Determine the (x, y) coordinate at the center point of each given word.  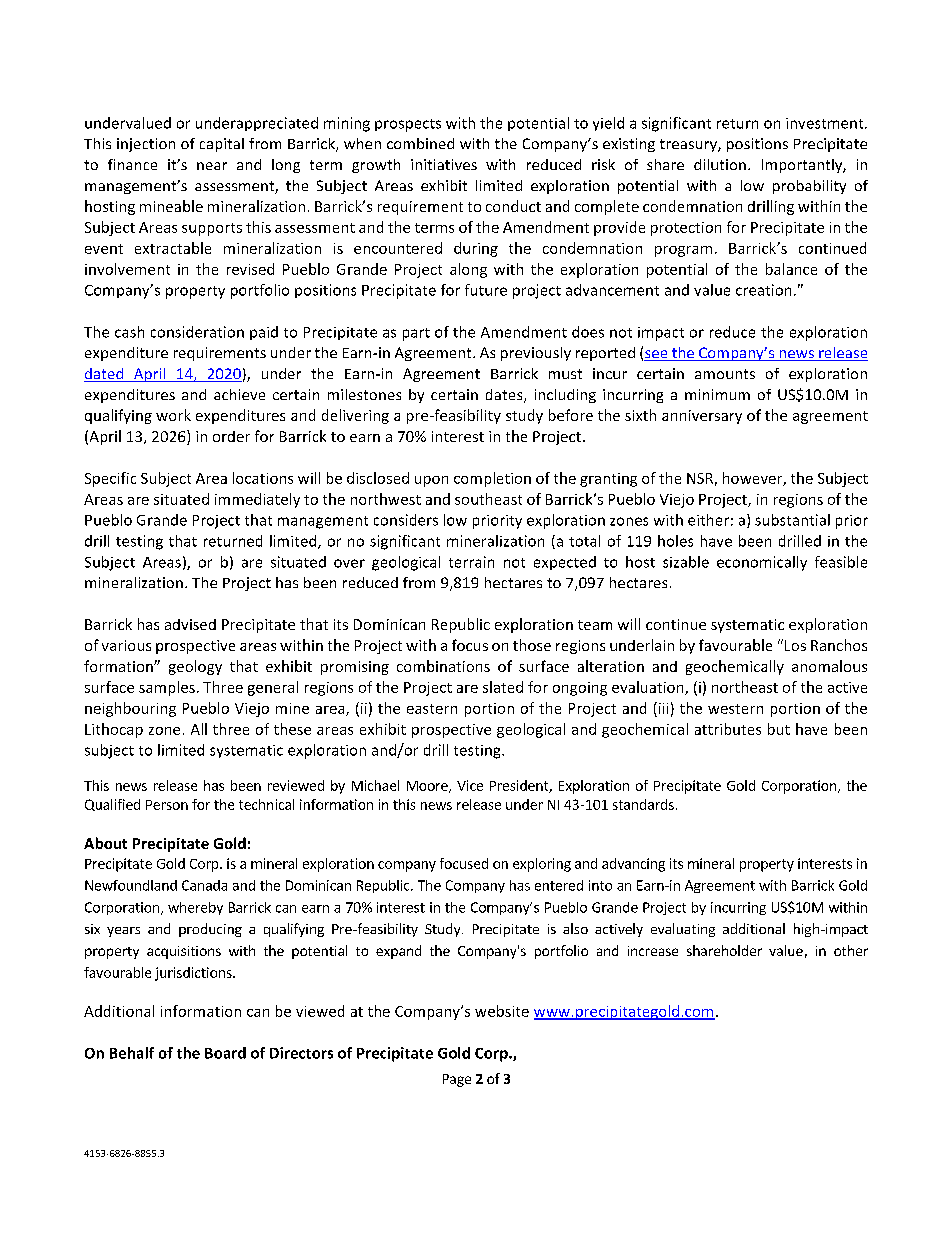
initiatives (444, 164)
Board (225, 1053)
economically (762, 563)
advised (190, 624)
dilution (720, 164)
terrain (471, 562)
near (212, 166)
